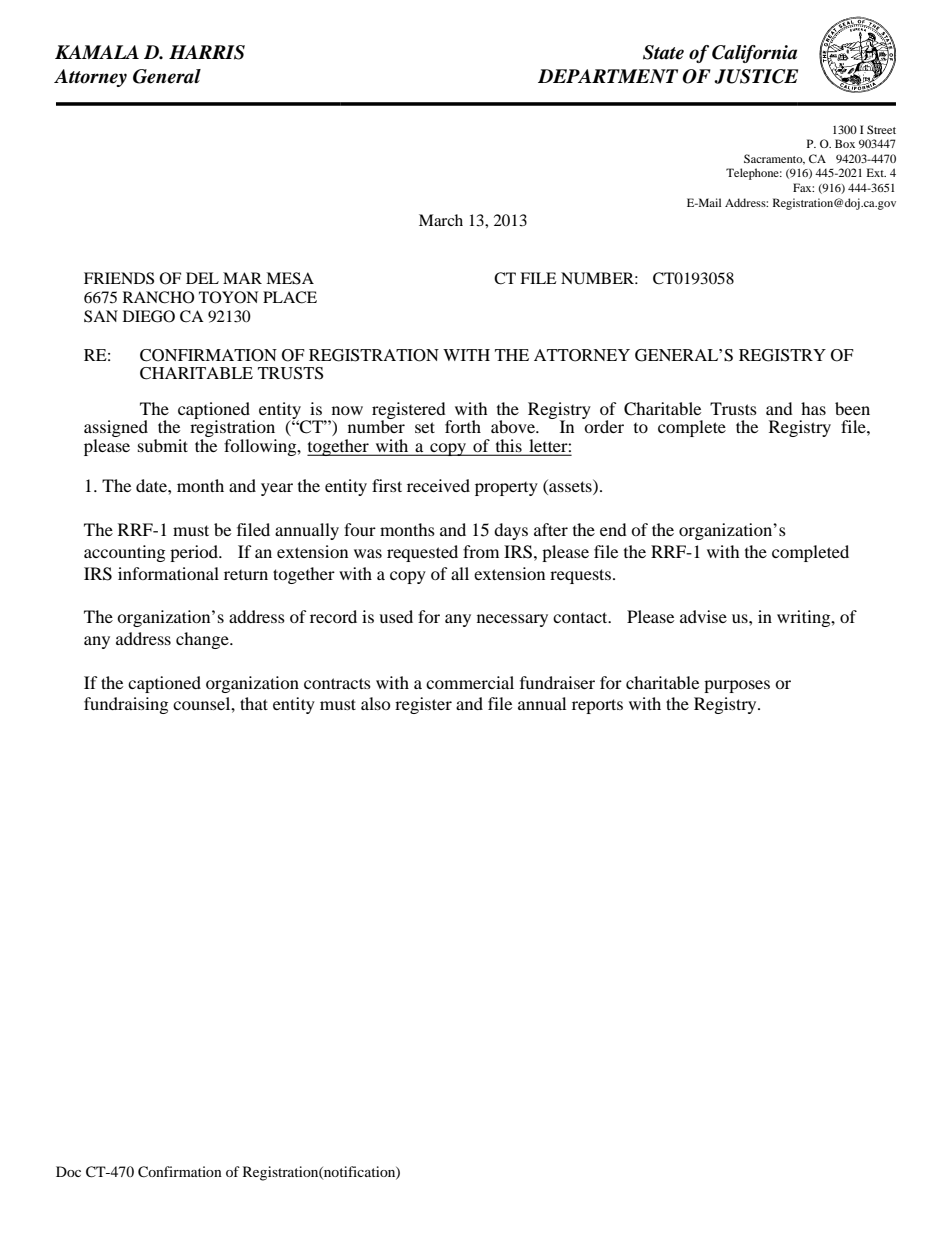  I want to click on JUSTICE, so click(756, 76).
